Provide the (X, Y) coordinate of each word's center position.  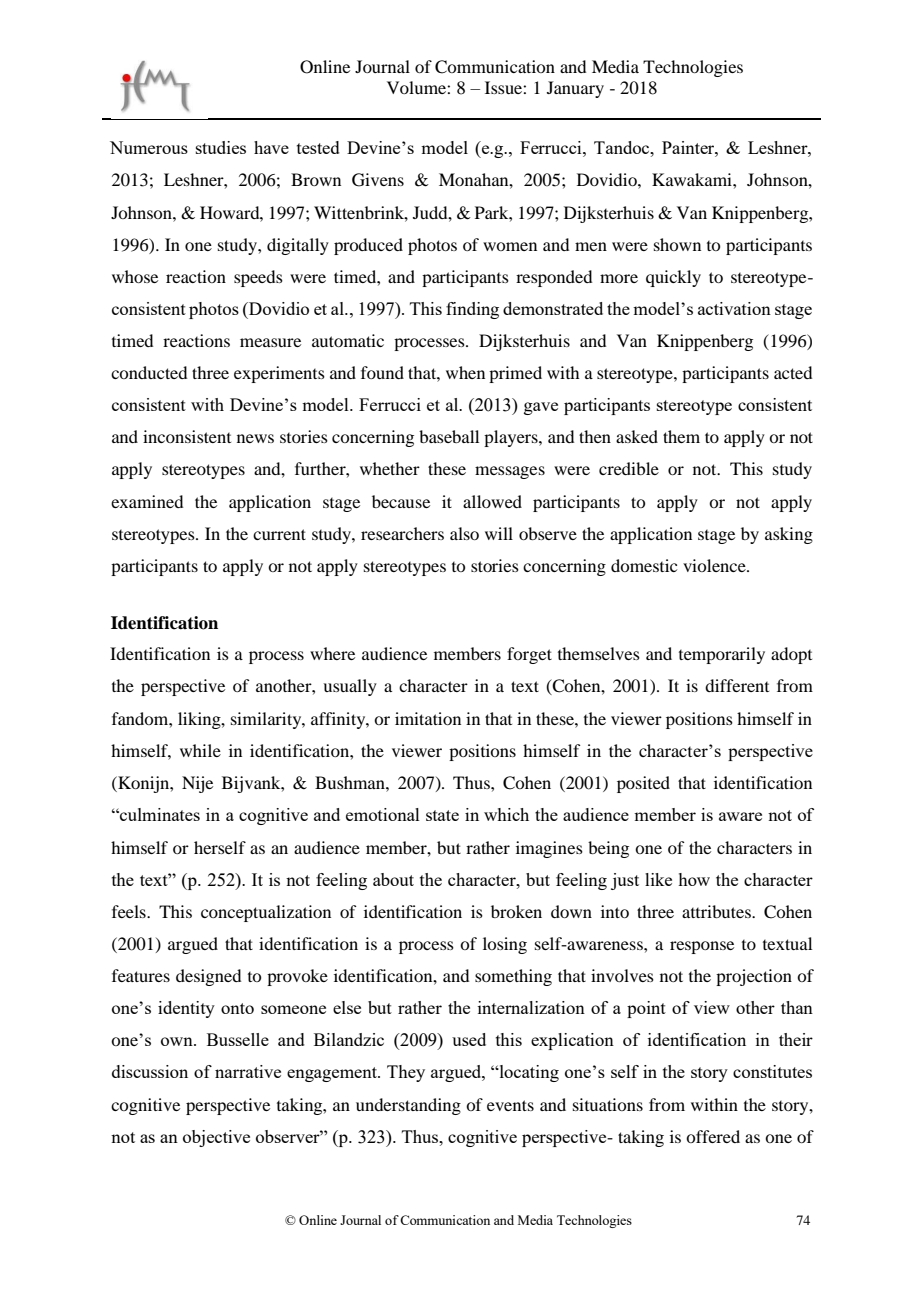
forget (529, 655)
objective (216, 1138)
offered (713, 1136)
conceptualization (266, 913)
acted (793, 372)
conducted (149, 372)
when (465, 372)
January (575, 89)
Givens (378, 180)
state (442, 815)
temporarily (722, 655)
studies (221, 147)
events (510, 1105)
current (279, 534)
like (658, 879)
